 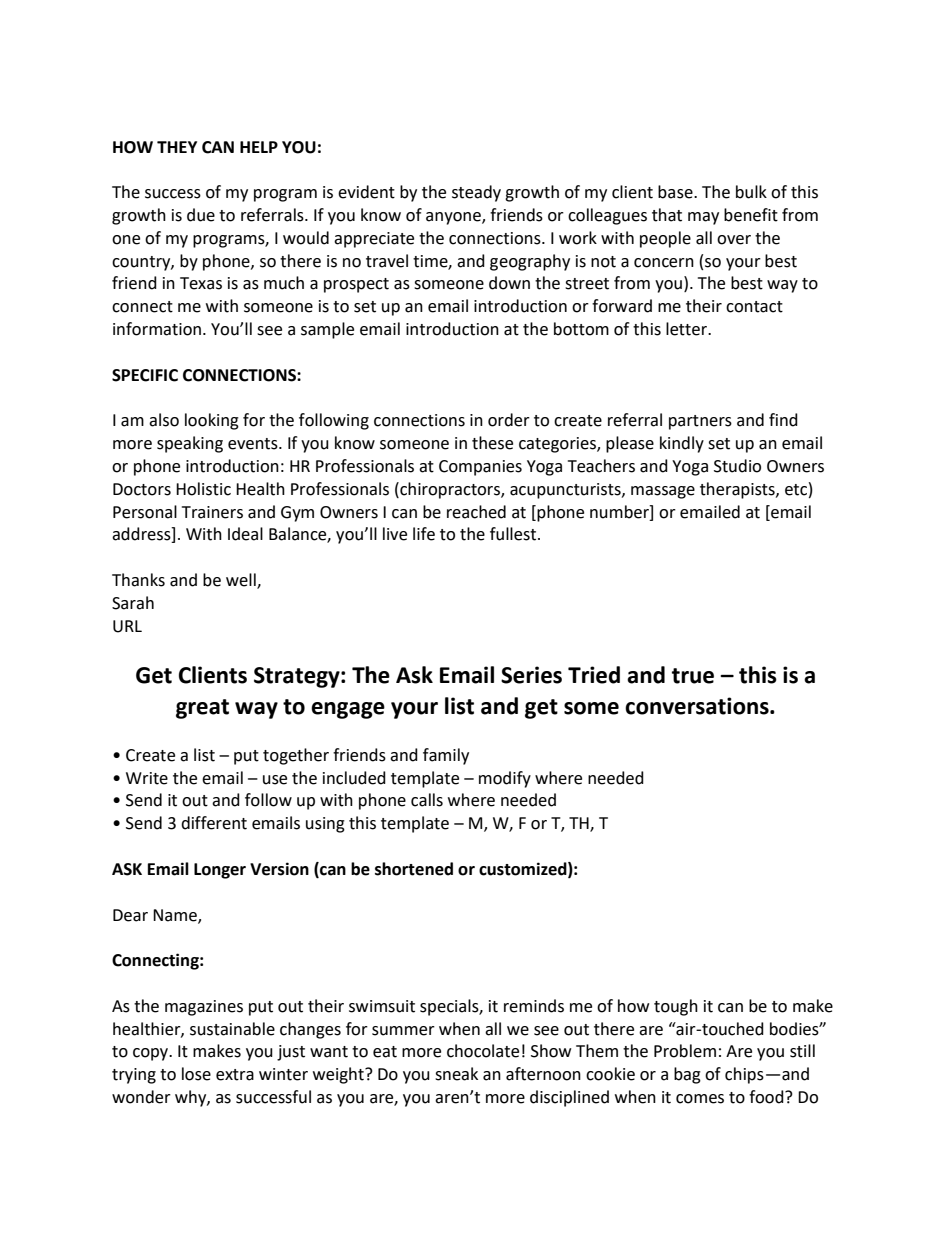 What do you see at coordinates (446, 756) in the page?
I see `family` at bounding box center [446, 756].
